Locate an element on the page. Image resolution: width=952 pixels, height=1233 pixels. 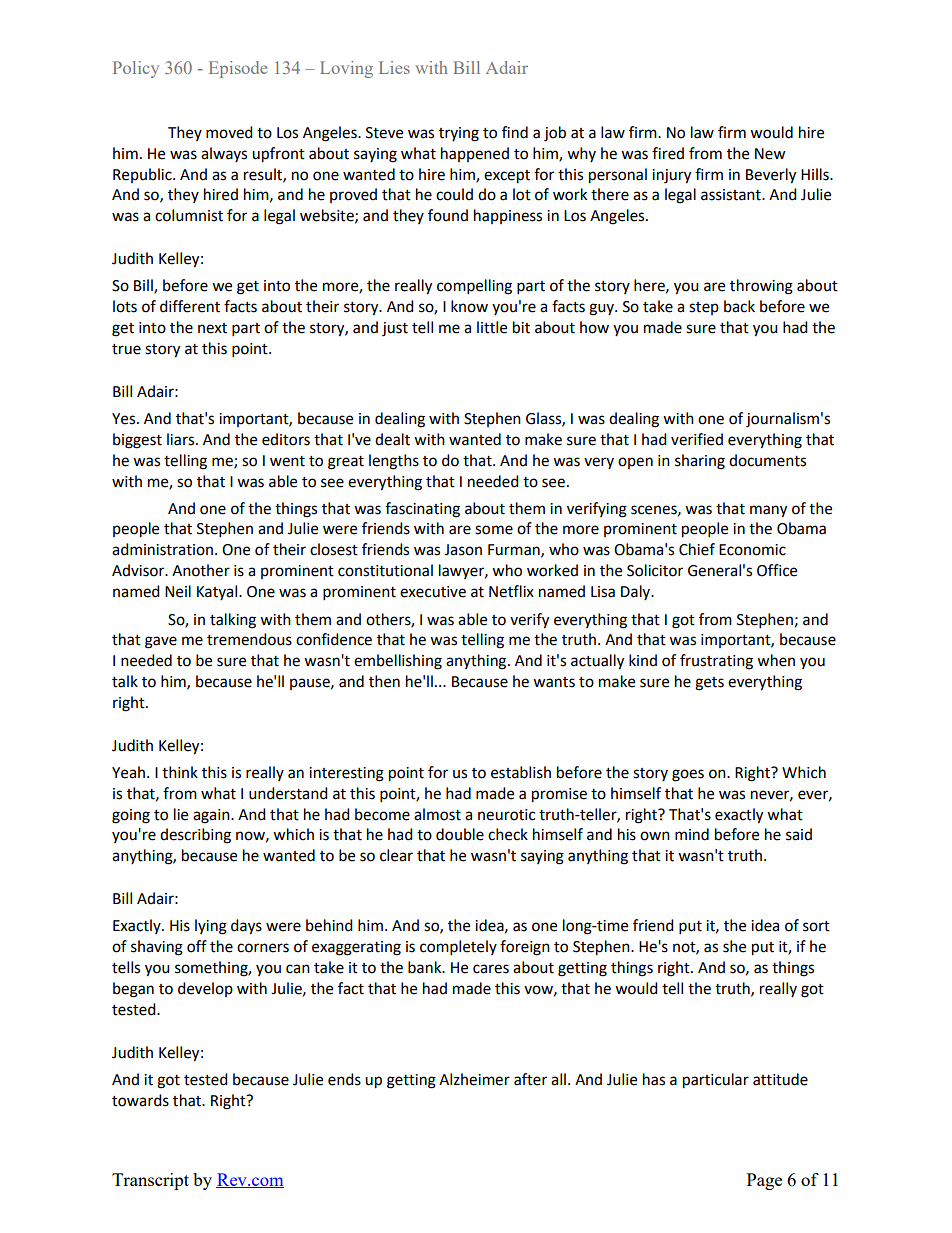
little is located at coordinates (492, 327).
